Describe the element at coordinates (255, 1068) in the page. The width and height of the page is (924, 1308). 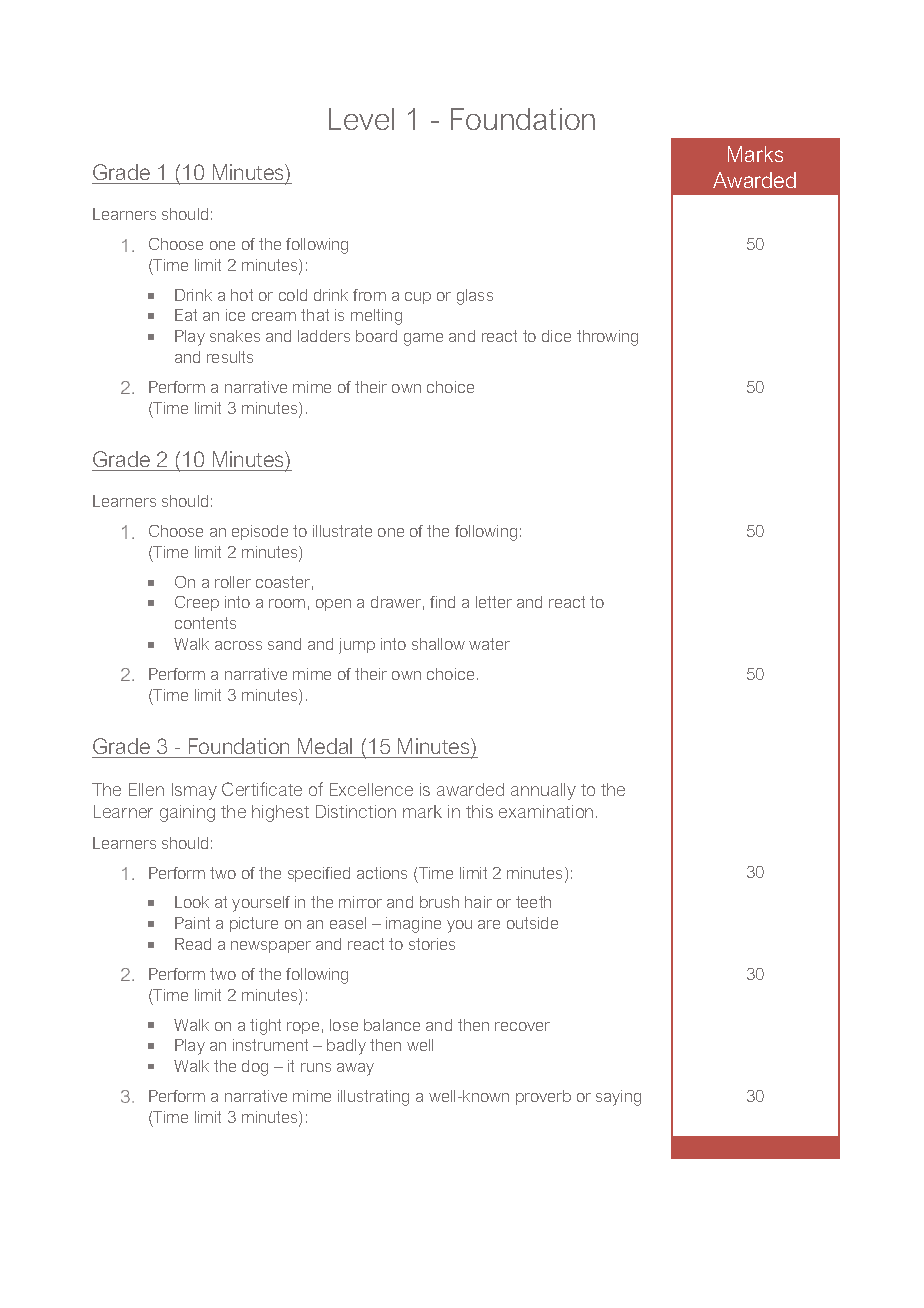
I see `dog` at that location.
